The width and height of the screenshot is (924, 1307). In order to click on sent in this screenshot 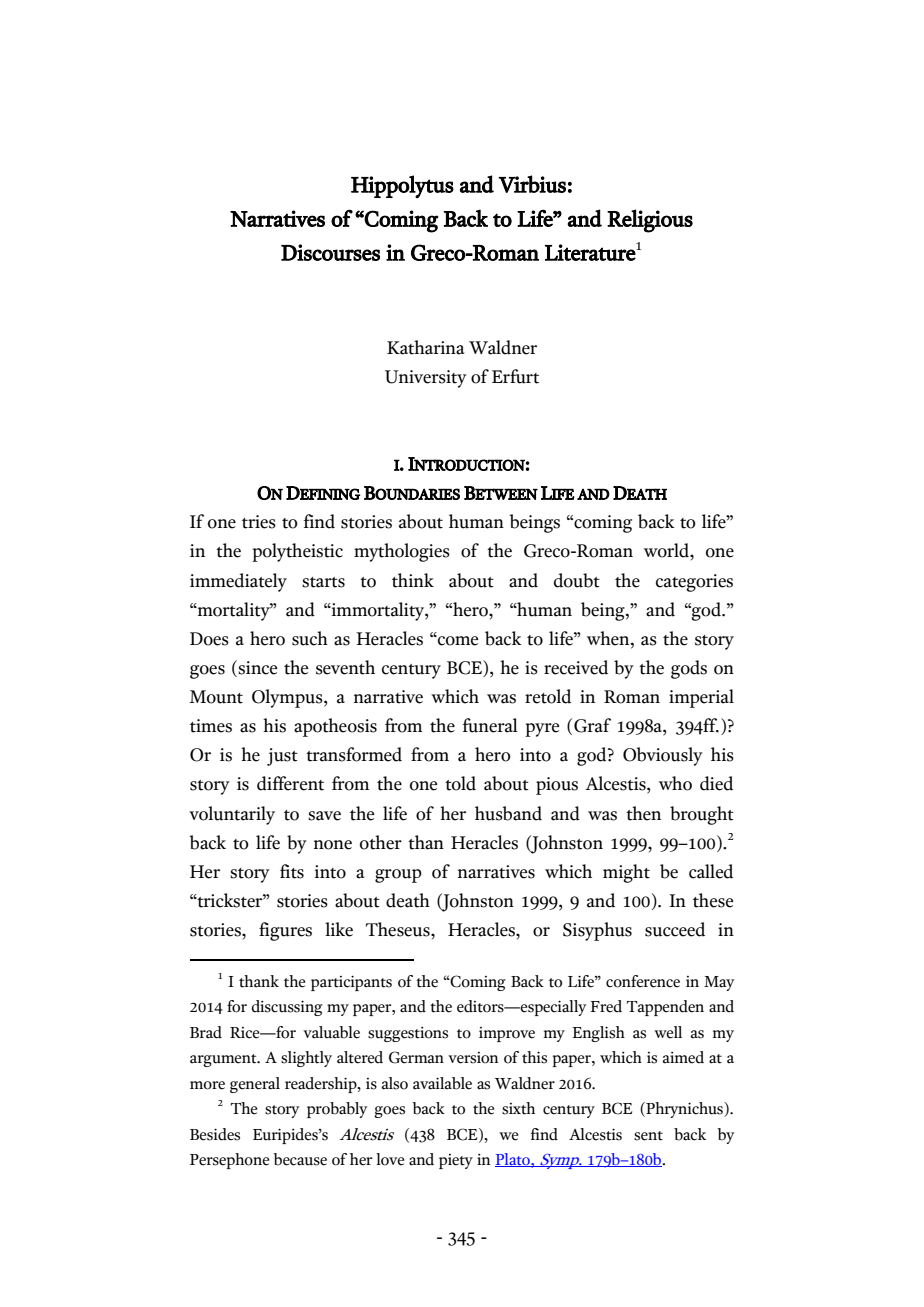, I will do `click(648, 1136)`.
